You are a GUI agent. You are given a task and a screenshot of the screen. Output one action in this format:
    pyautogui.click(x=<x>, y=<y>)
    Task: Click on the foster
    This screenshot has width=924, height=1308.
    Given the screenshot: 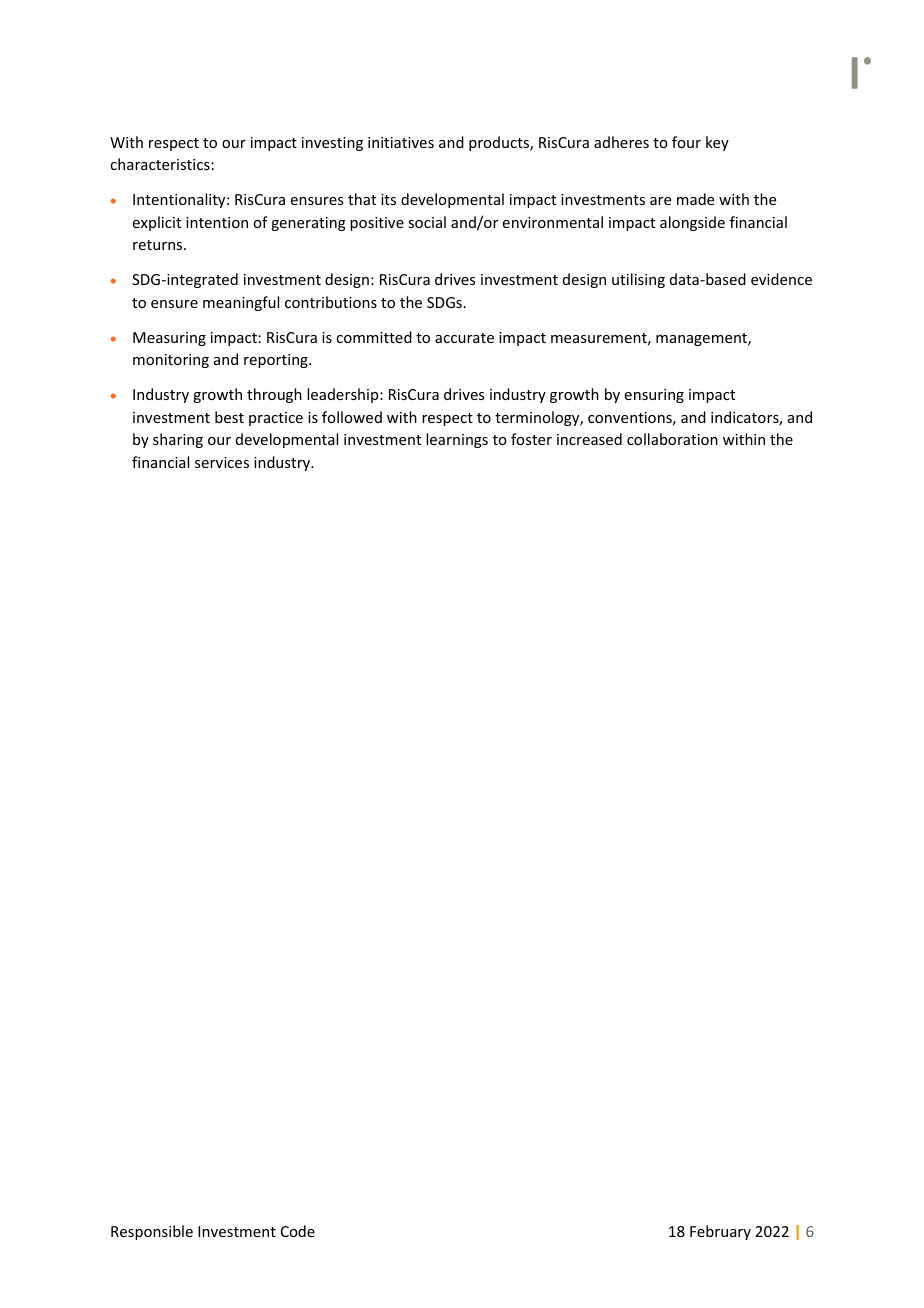 What is the action you would take?
    pyautogui.click(x=531, y=439)
